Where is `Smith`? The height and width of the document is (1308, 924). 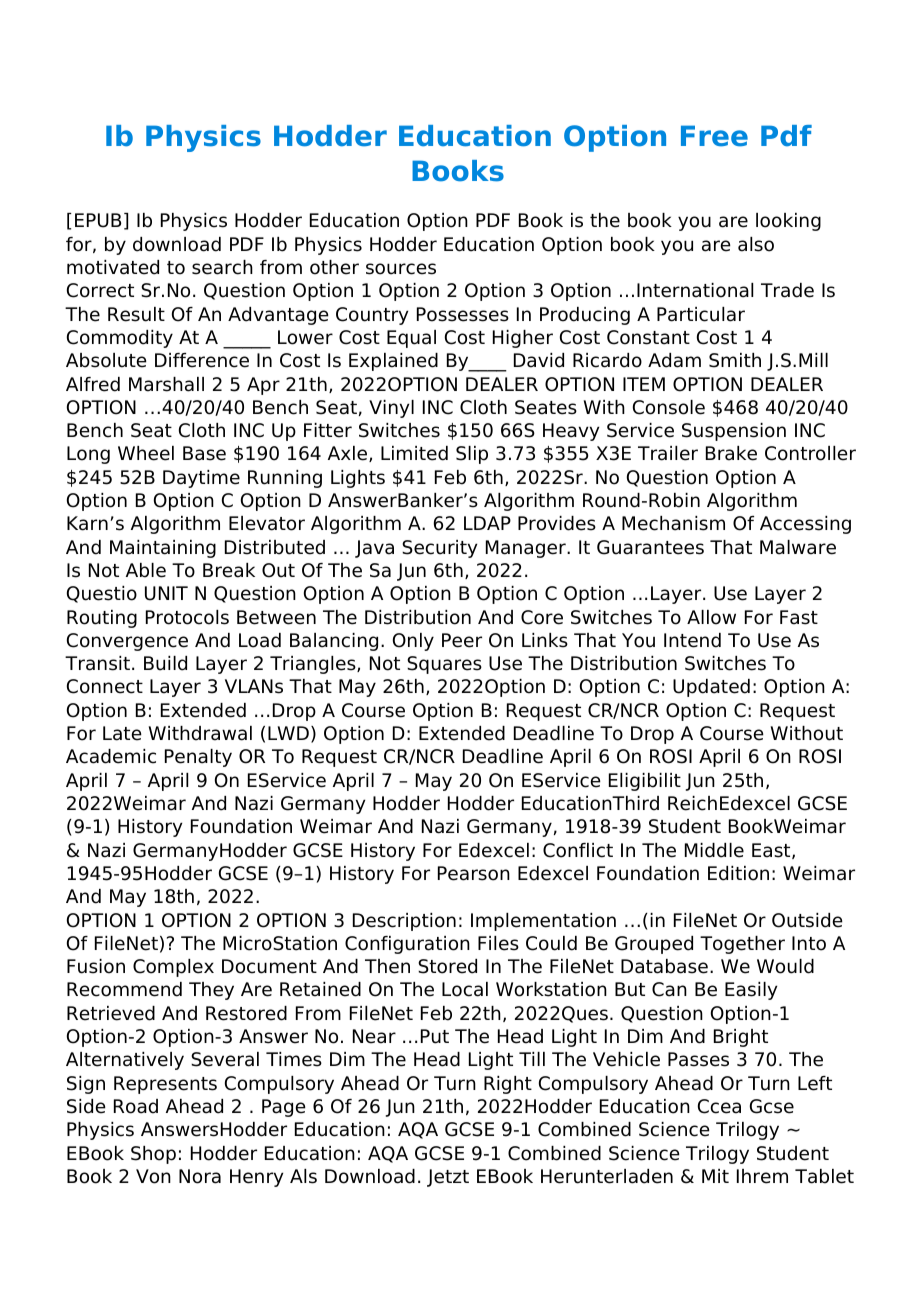 Smith is located at coordinates (735, 360).
